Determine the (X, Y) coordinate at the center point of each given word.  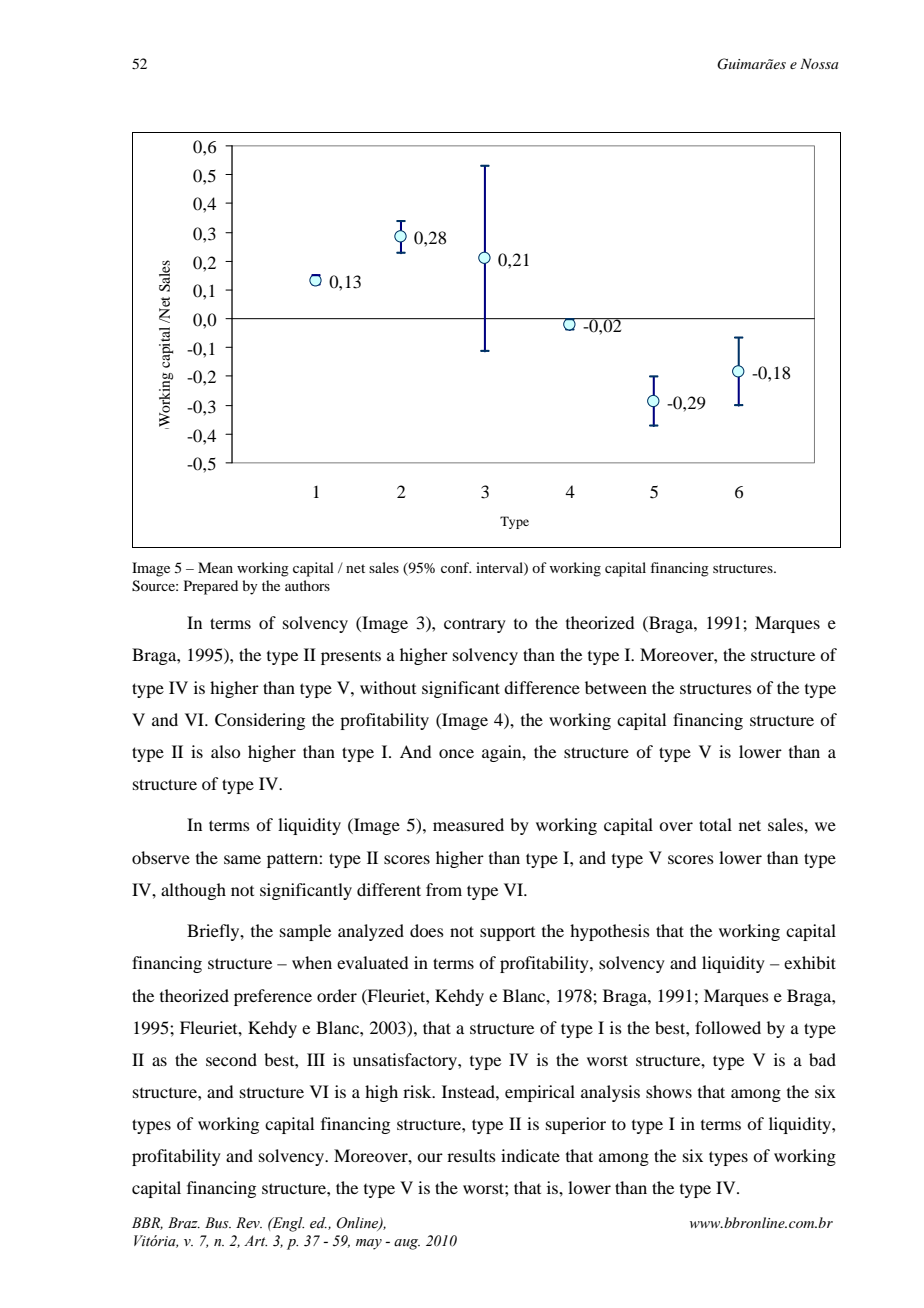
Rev (249, 1223)
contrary (475, 625)
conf (456, 567)
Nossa (819, 63)
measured (468, 824)
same (242, 859)
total (715, 824)
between (616, 687)
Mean (215, 567)
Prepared (211, 587)
